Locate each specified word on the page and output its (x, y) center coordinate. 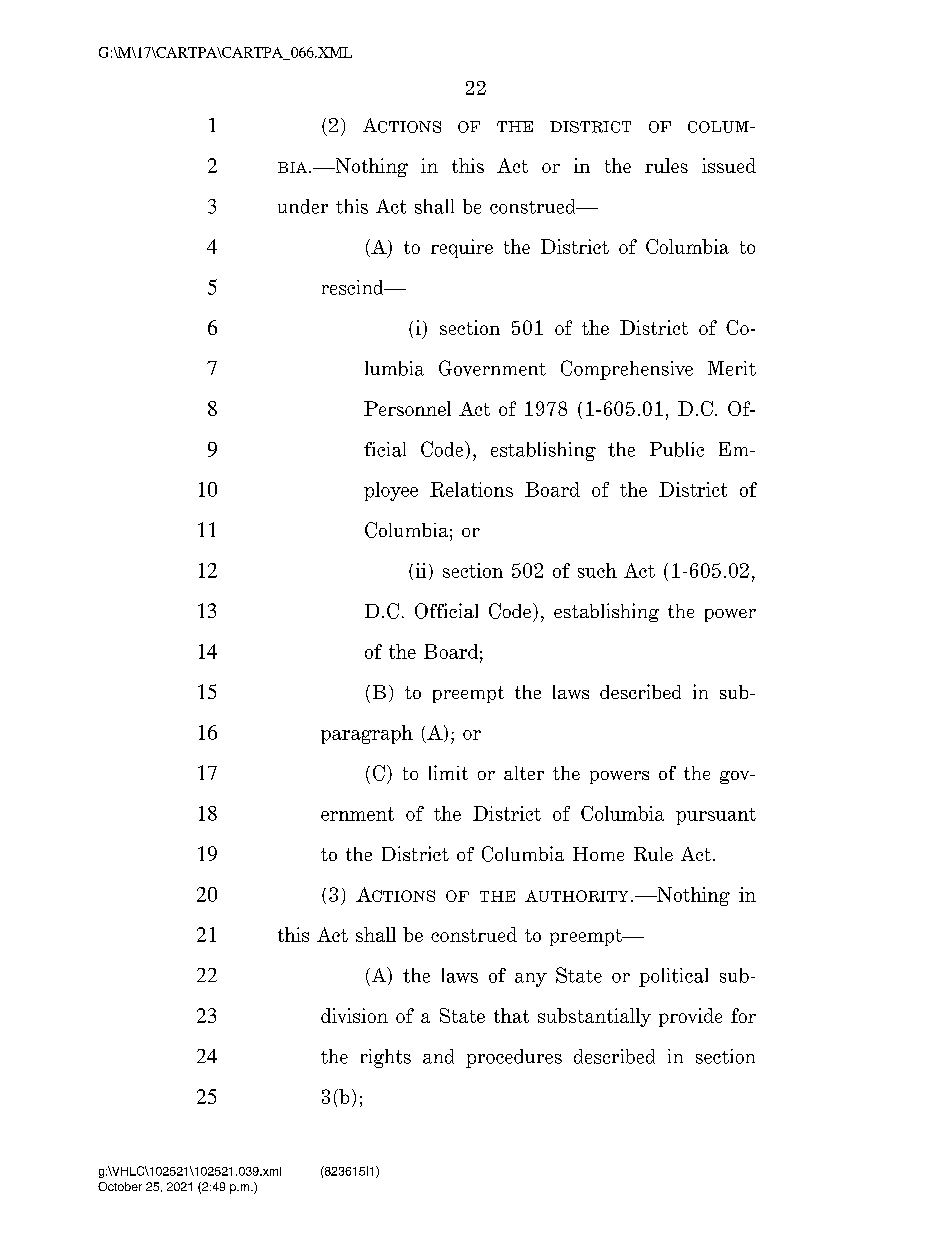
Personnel (407, 408)
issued (729, 165)
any (531, 980)
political (673, 977)
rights (386, 1058)
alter (524, 773)
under (303, 206)
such (597, 570)
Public (677, 449)
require (462, 248)
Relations (471, 489)
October (120, 1186)
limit (448, 772)
